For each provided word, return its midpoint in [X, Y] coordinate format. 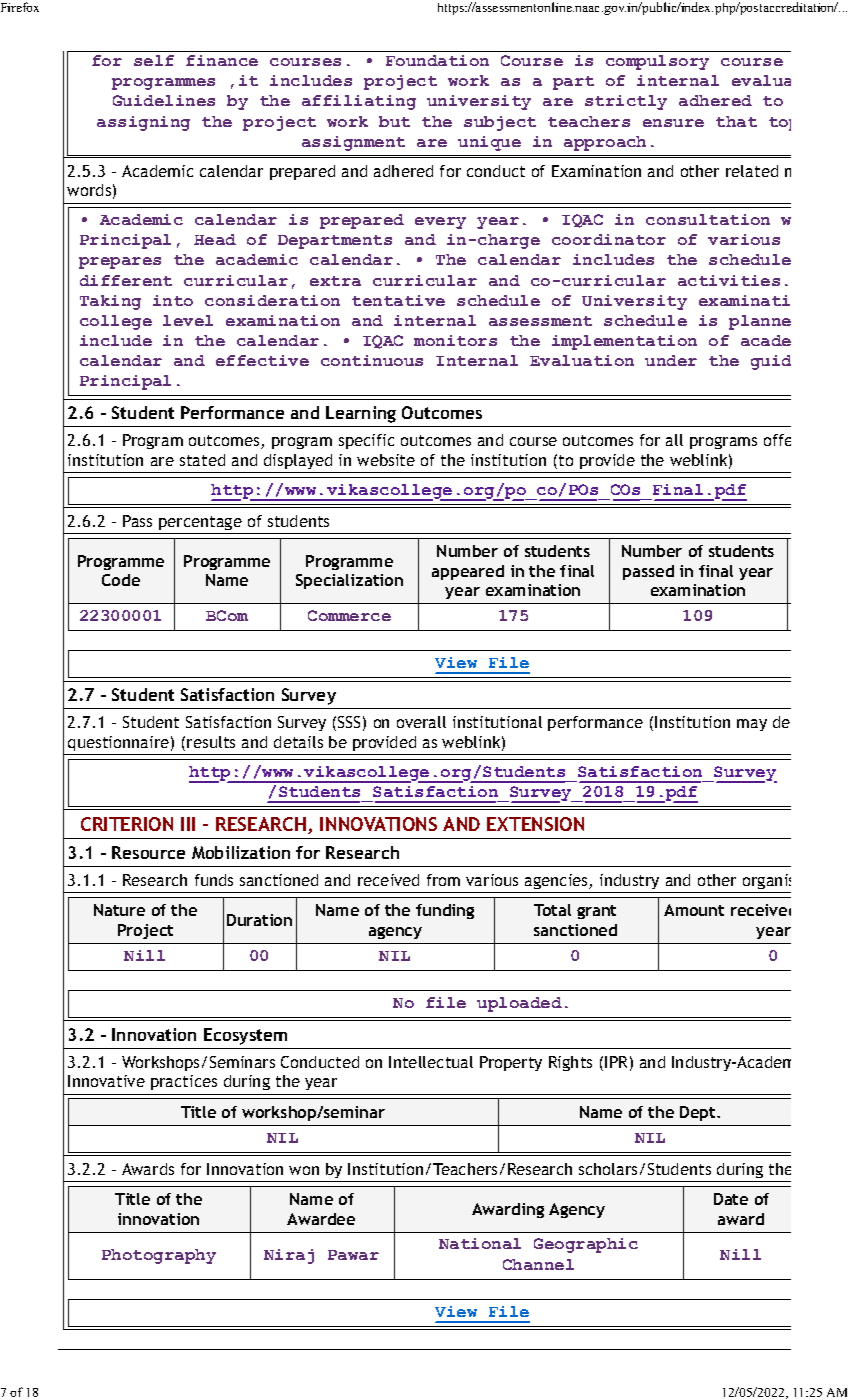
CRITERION [127, 824]
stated [202, 460]
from [443, 880]
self [154, 60]
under [671, 360]
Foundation [437, 60]
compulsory [657, 62]
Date [731, 1199]
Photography [159, 1256]
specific [366, 441]
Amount [694, 910]
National [480, 1243]
